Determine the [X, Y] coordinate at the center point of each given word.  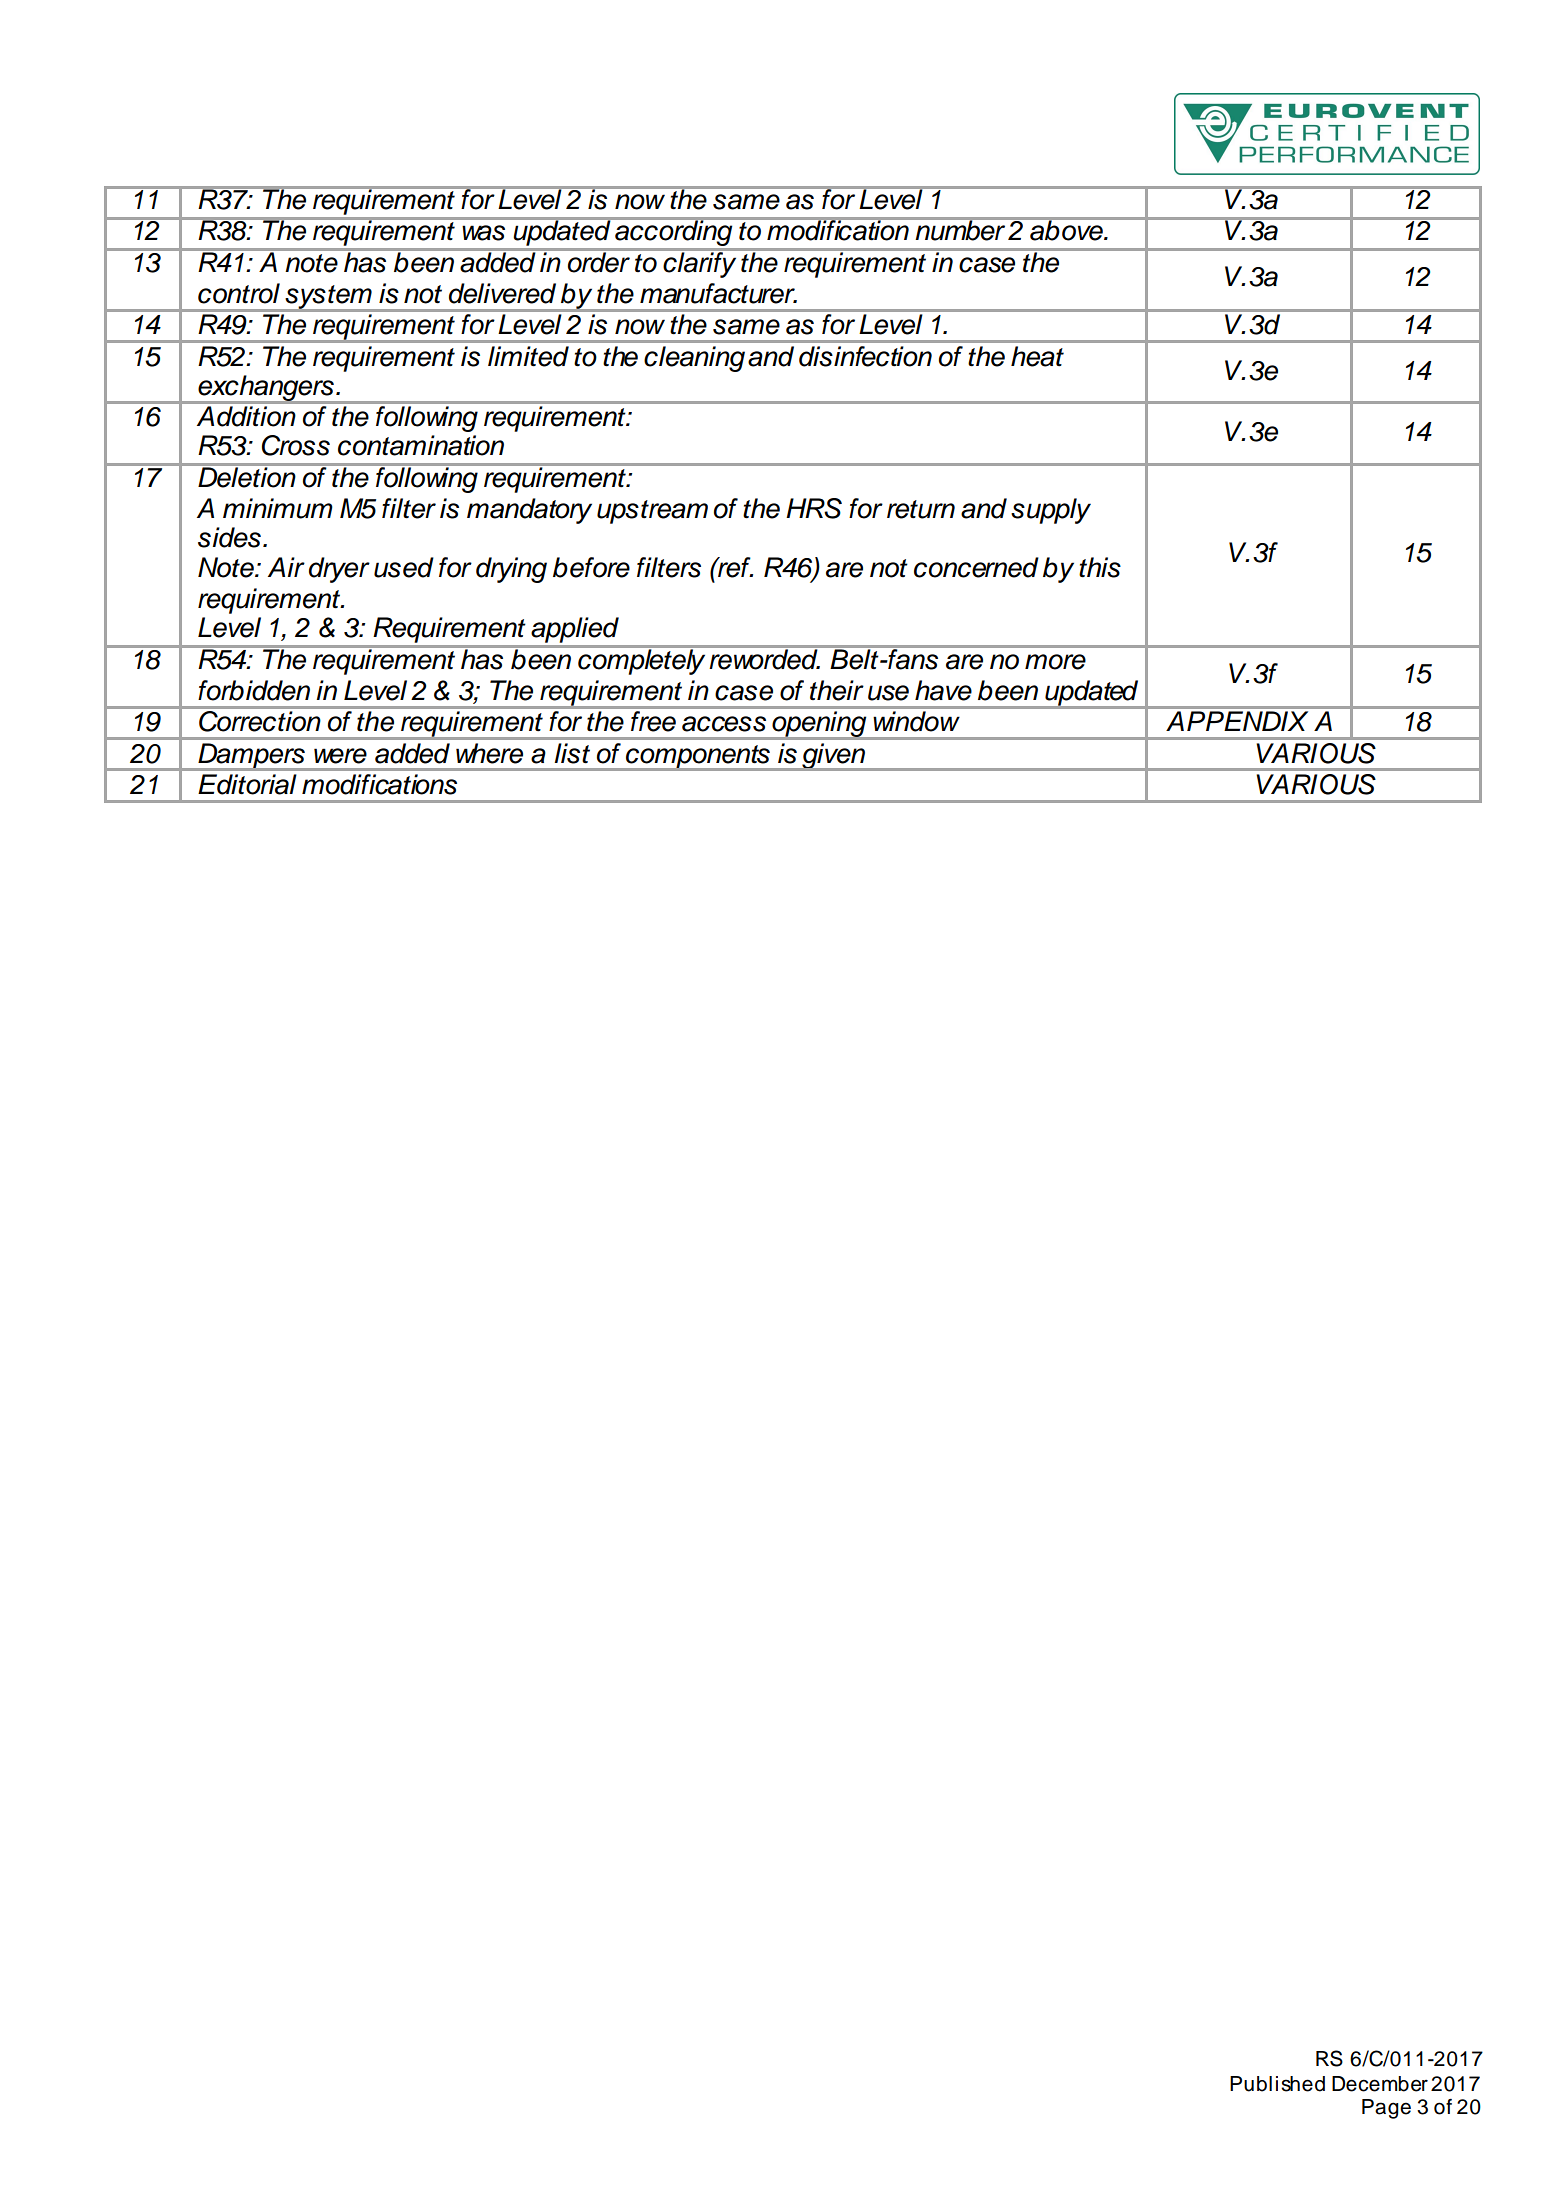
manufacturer [718, 293]
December [1380, 2084]
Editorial [247, 784]
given [833, 757]
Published [1277, 2084]
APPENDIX [1237, 721]
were [340, 756]
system [328, 298]
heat [1037, 356]
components [698, 758]
